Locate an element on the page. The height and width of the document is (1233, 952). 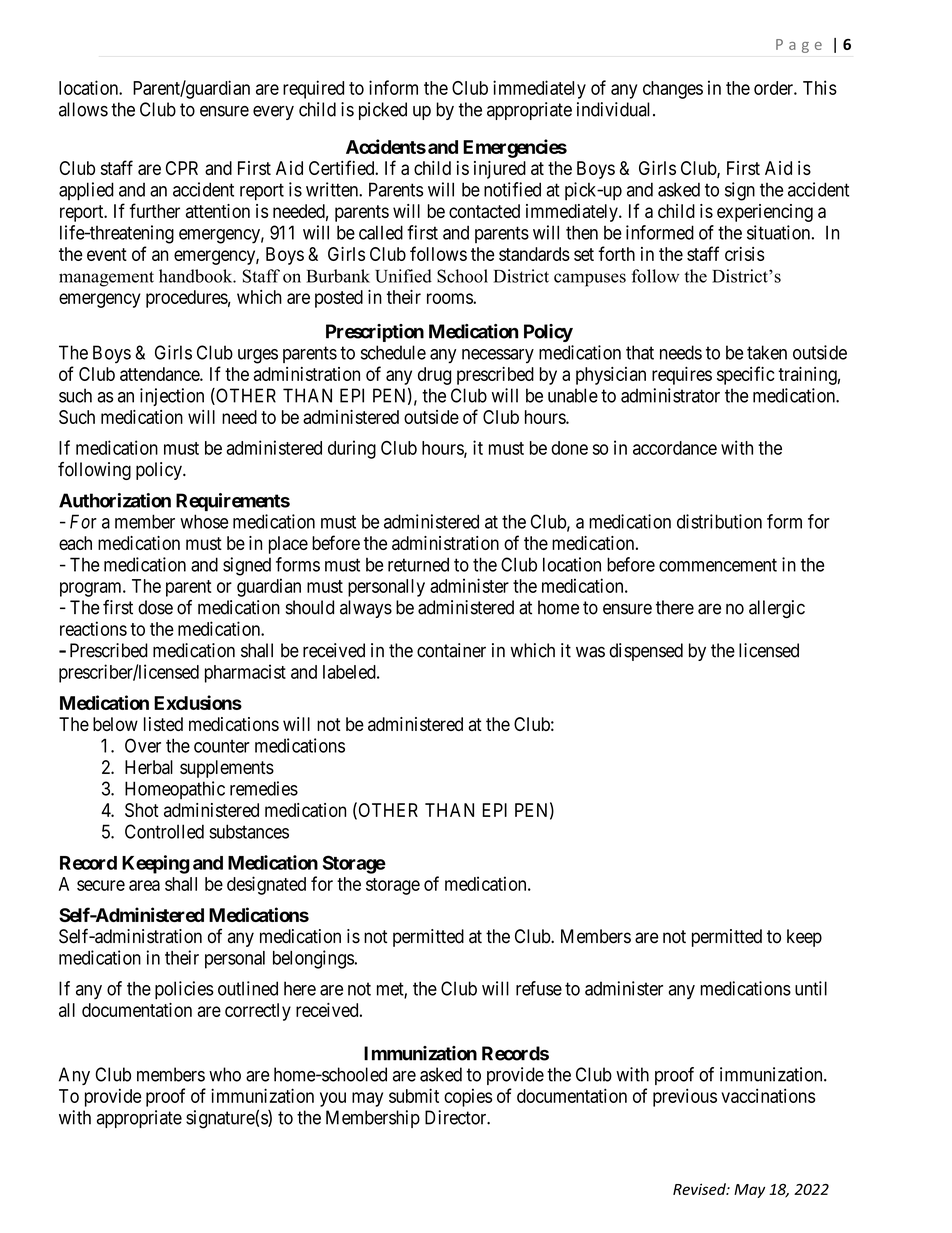
changes is located at coordinates (673, 90).
